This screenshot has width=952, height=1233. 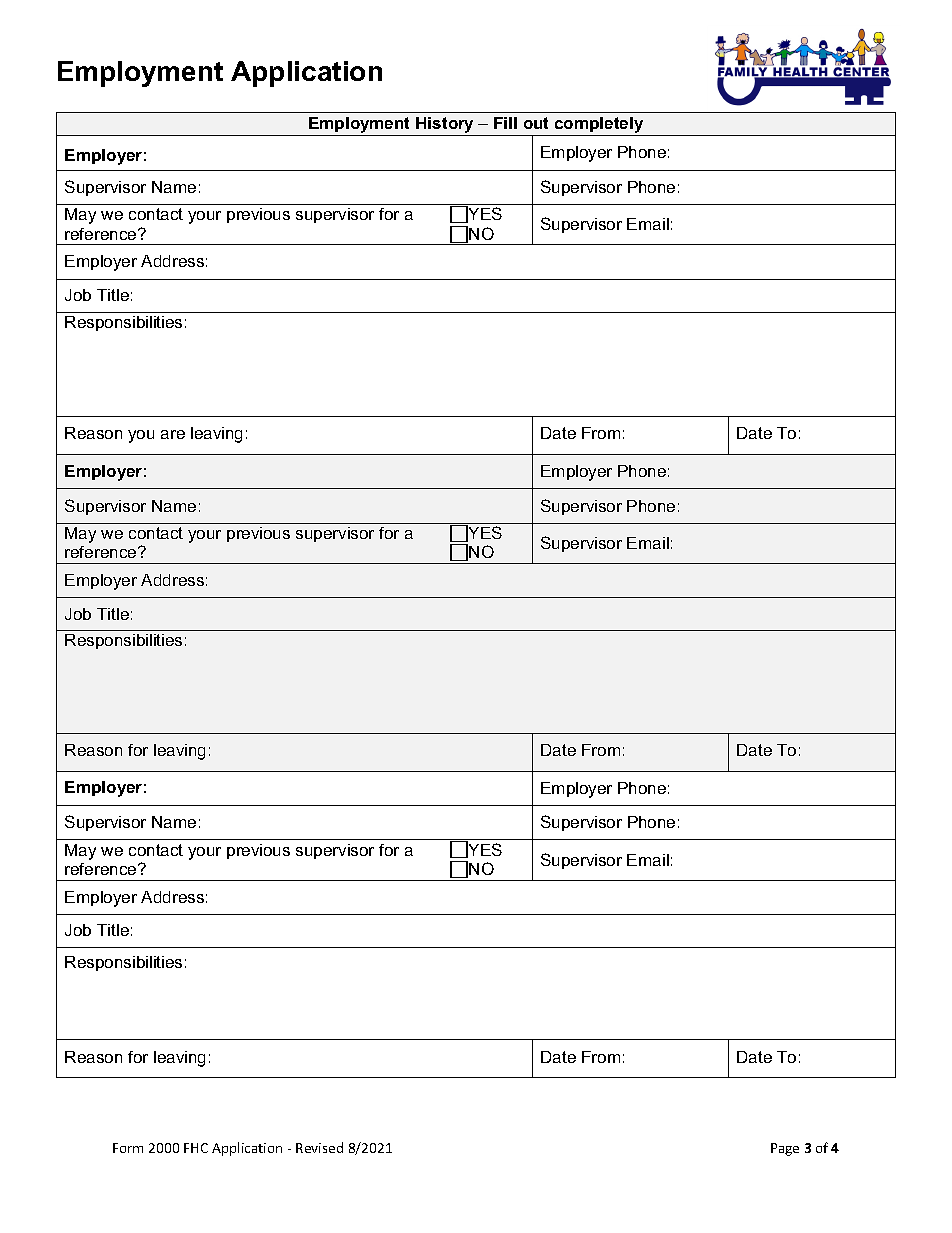 What do you see at coordinates (785, 1149) in the screenshot?
I see `Page` at bounding box center [785, 1149].
